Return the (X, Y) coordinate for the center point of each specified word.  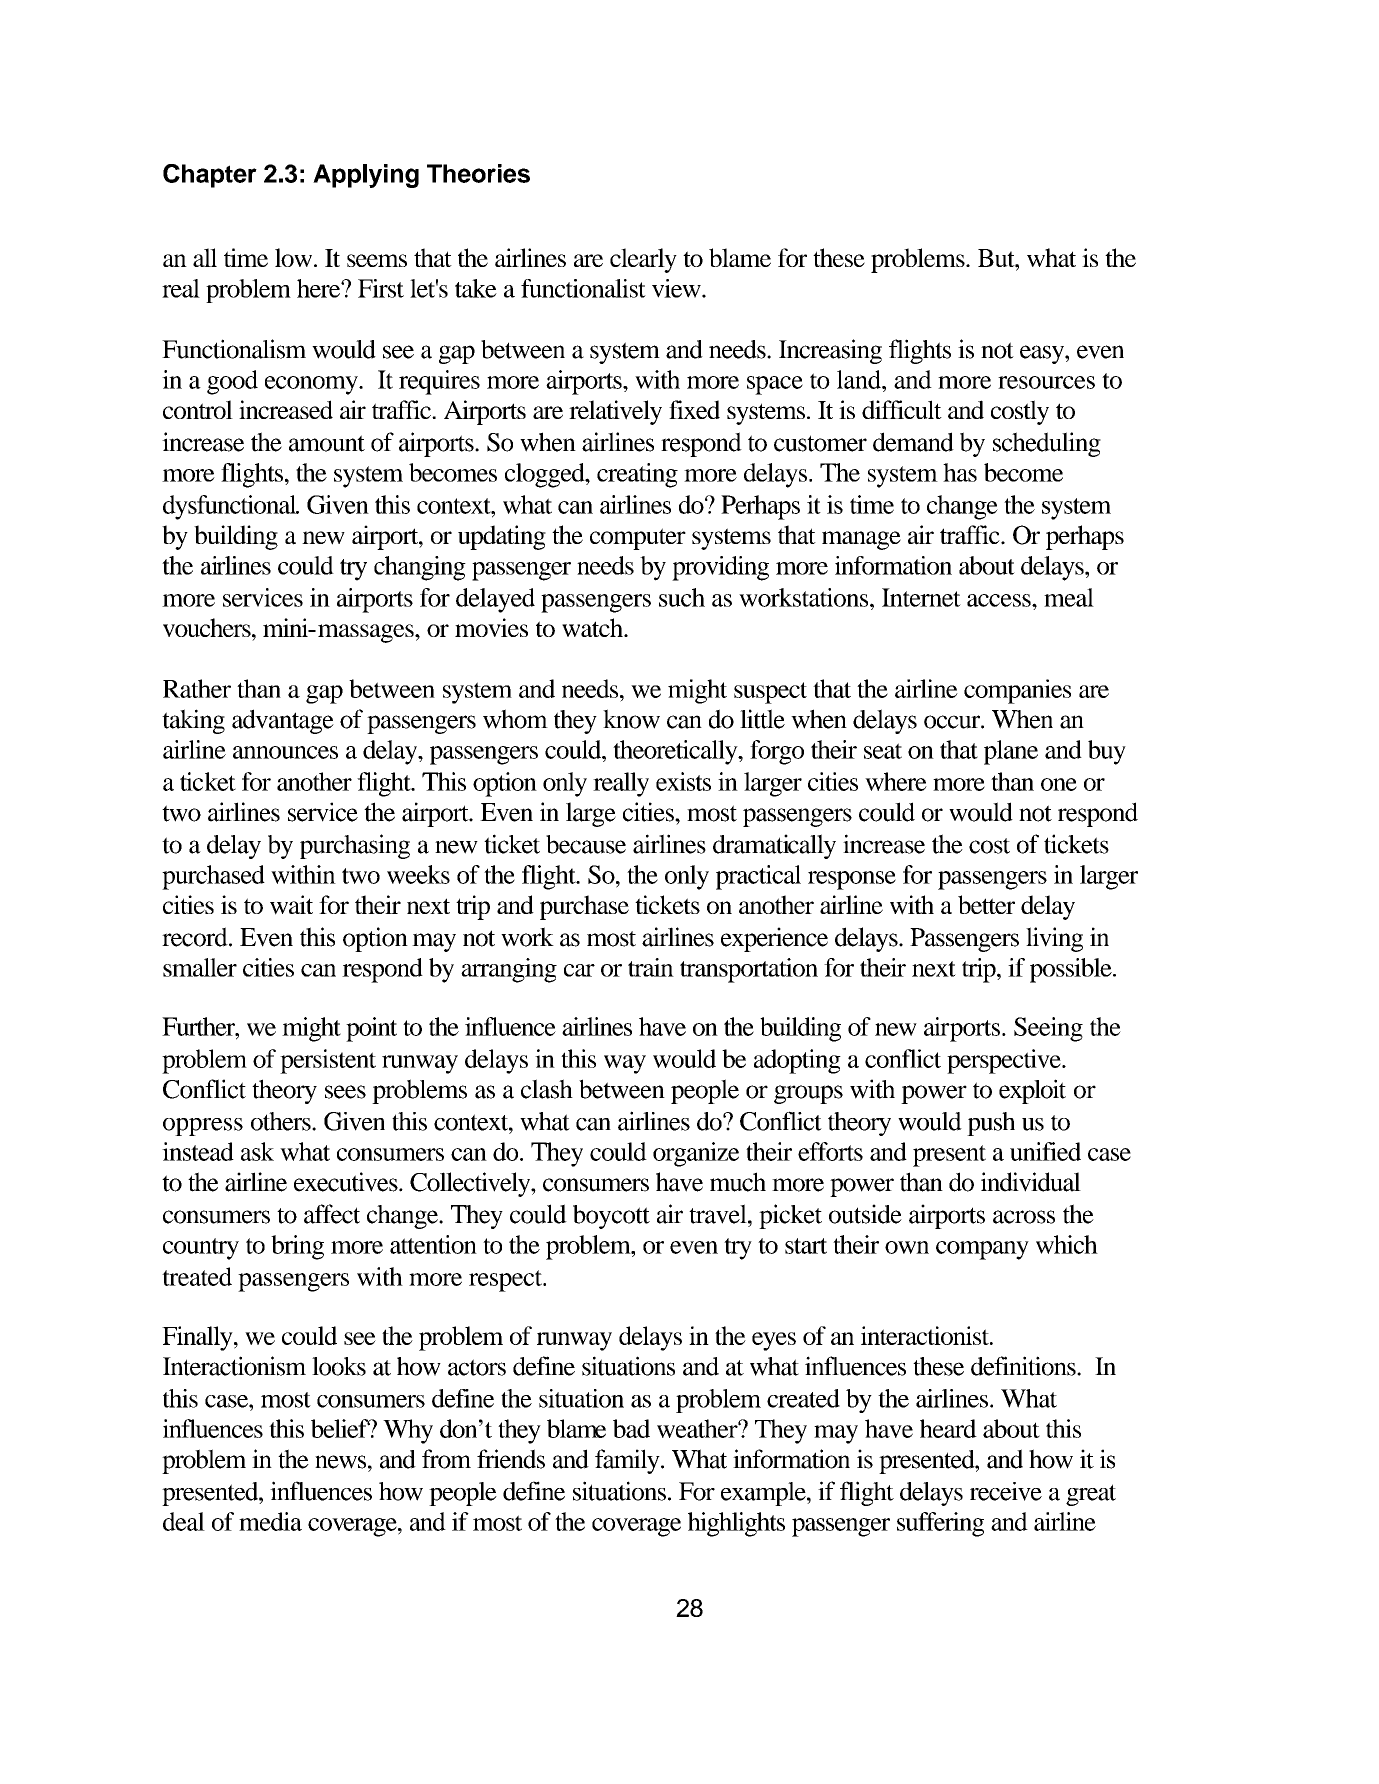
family (628, 1461)
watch (593, 627)
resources (1046, 382)
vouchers (208, 627)
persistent (328, 1061)
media (270, 1521)
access (1000, 600)
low (295, 257)
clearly (643, 260)
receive (1006, 1491)
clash (547, 1089)
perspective (1005, 1061)
